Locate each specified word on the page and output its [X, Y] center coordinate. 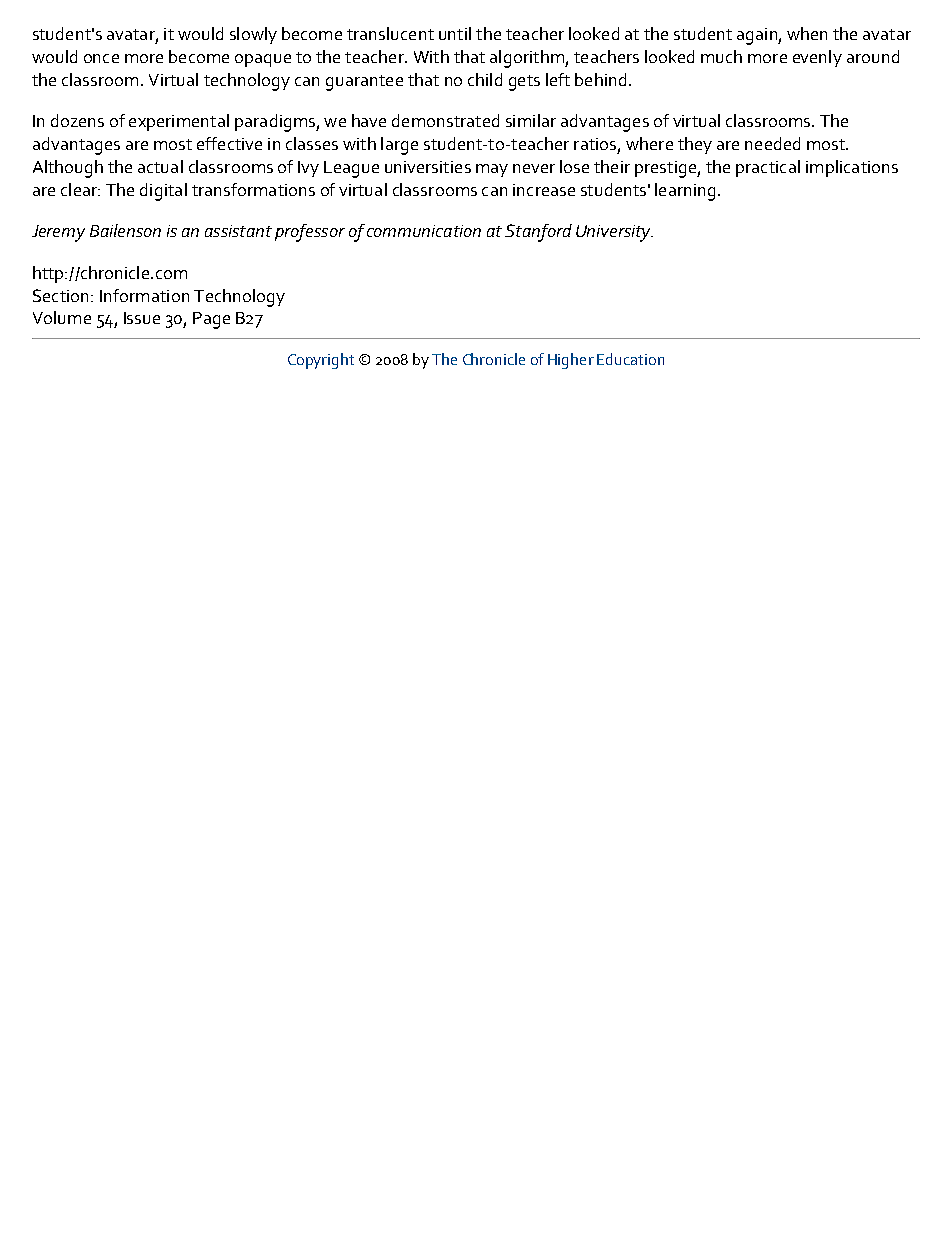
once [101, 58]
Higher [571, 361]
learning [685, 192]
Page [211, 320]
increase [544, 190]
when [807, 33]
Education [630, 359]
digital [163, 192]
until [455, 33]
